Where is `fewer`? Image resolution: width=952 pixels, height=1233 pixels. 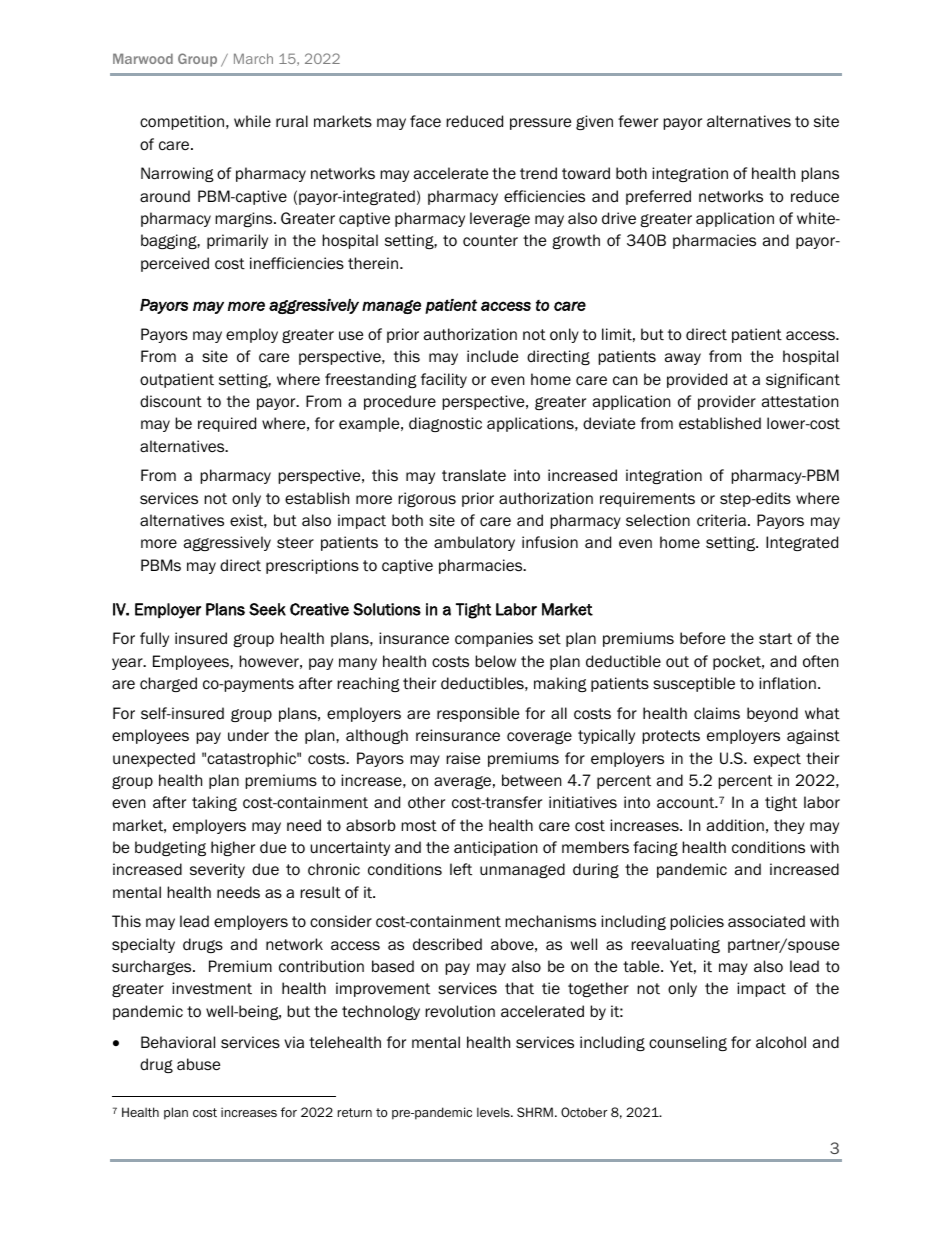
fewer is located at coordinates (638, 121).
